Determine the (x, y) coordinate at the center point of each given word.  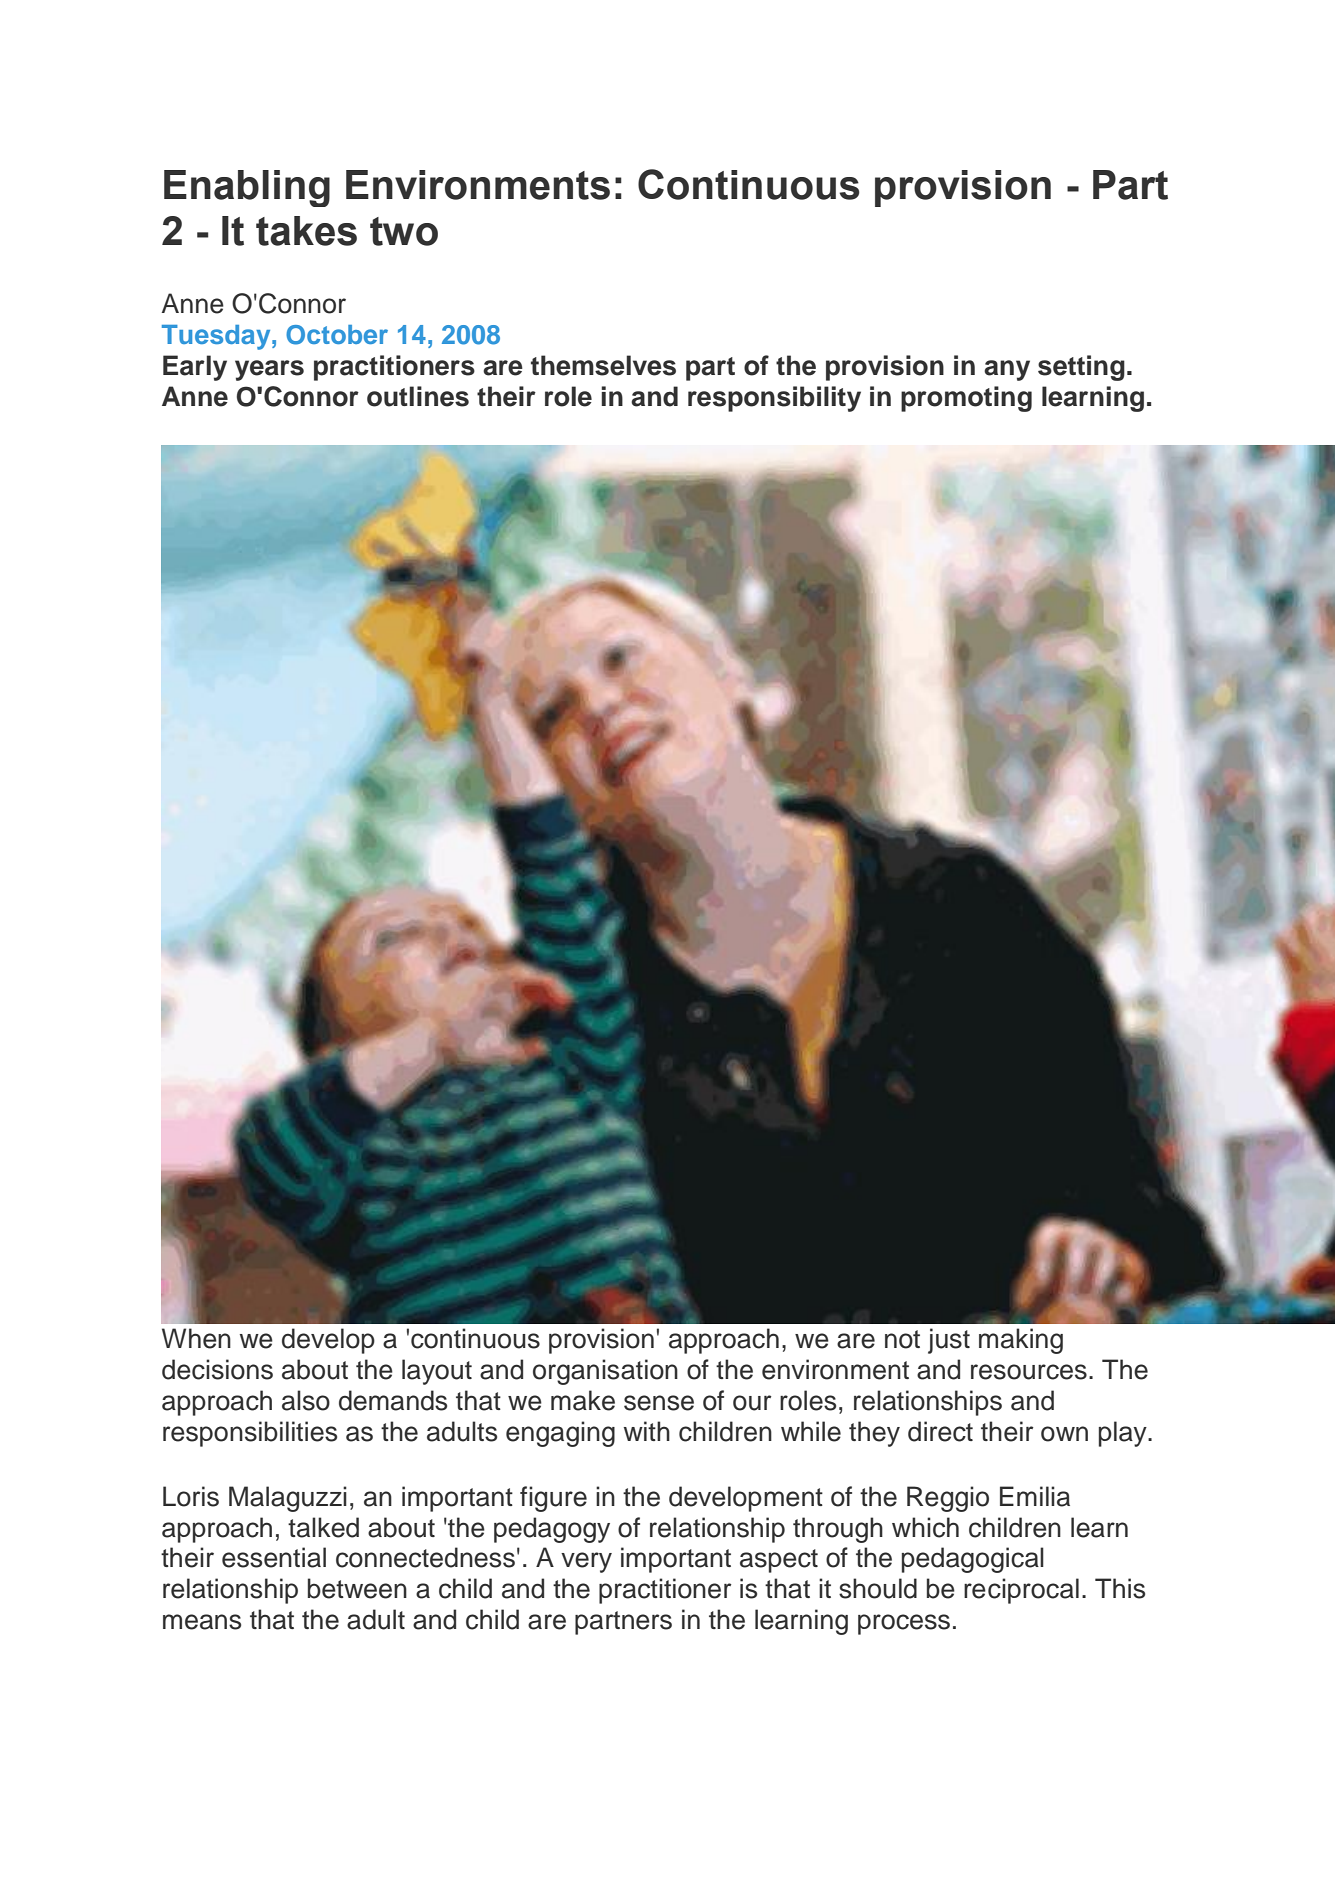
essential (274, 1557)
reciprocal (1021, 1591)
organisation (605, 1372)
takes (306, 231)
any (1007, 370)
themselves (603, 365)
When (196, 1338)
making (1021, 1341)
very (586, 1562)
